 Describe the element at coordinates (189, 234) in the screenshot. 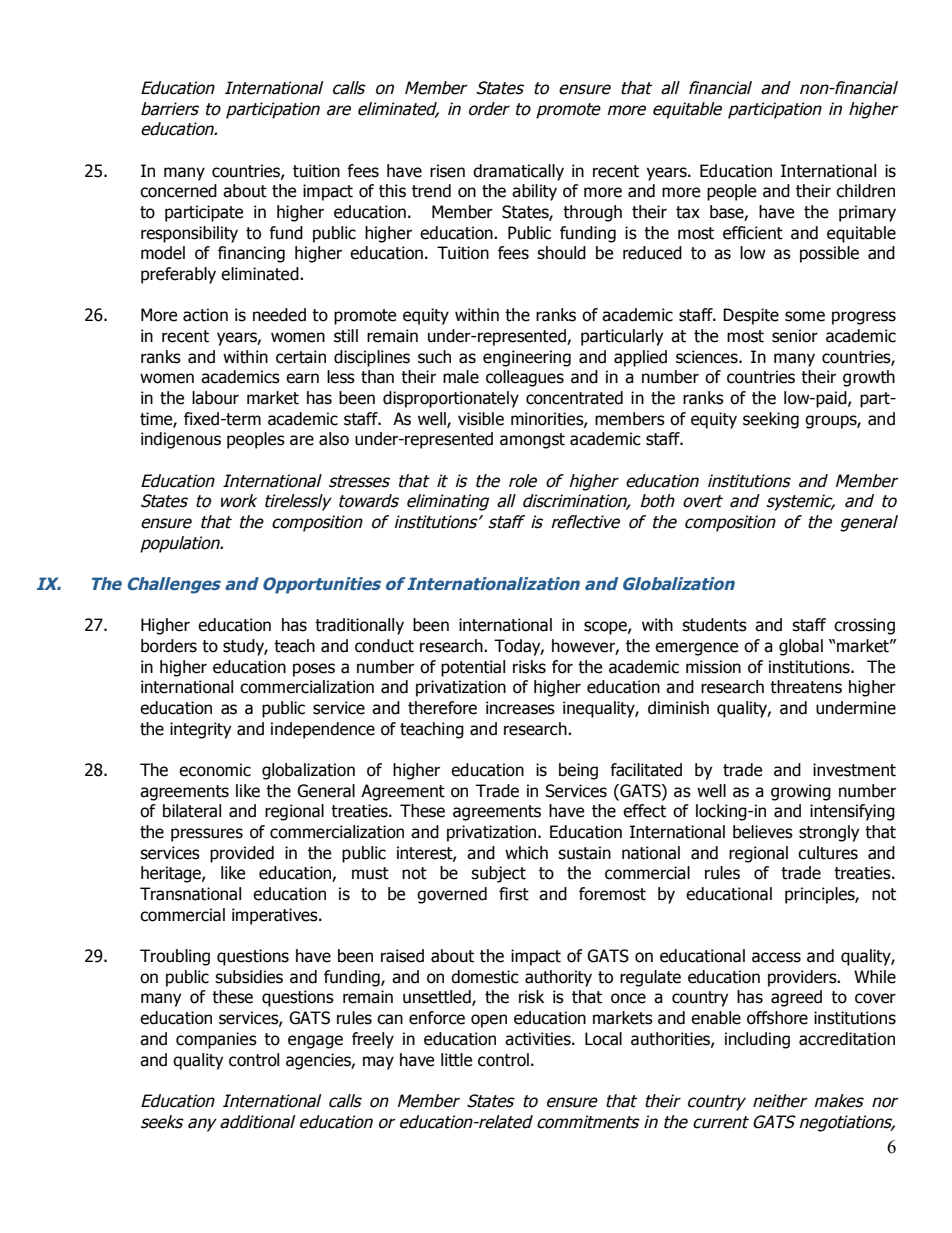

I see `responsibility` at that location.
